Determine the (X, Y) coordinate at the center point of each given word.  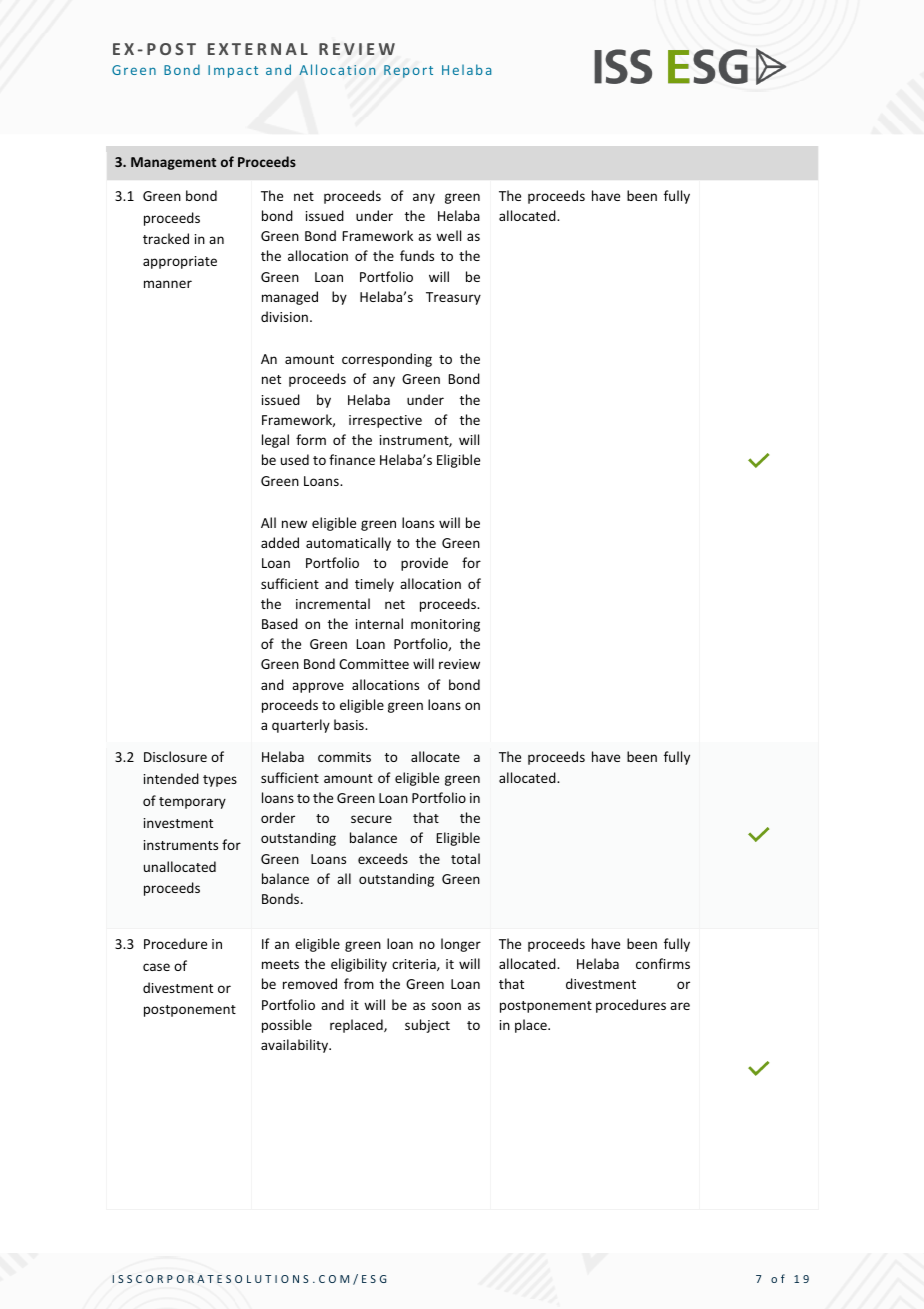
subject (427, 1026)
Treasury (453, 298)
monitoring (445, 625)
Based (280, 623)
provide (424, 564)
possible (287, 1026)
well (448, 235)
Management (173, 163)
